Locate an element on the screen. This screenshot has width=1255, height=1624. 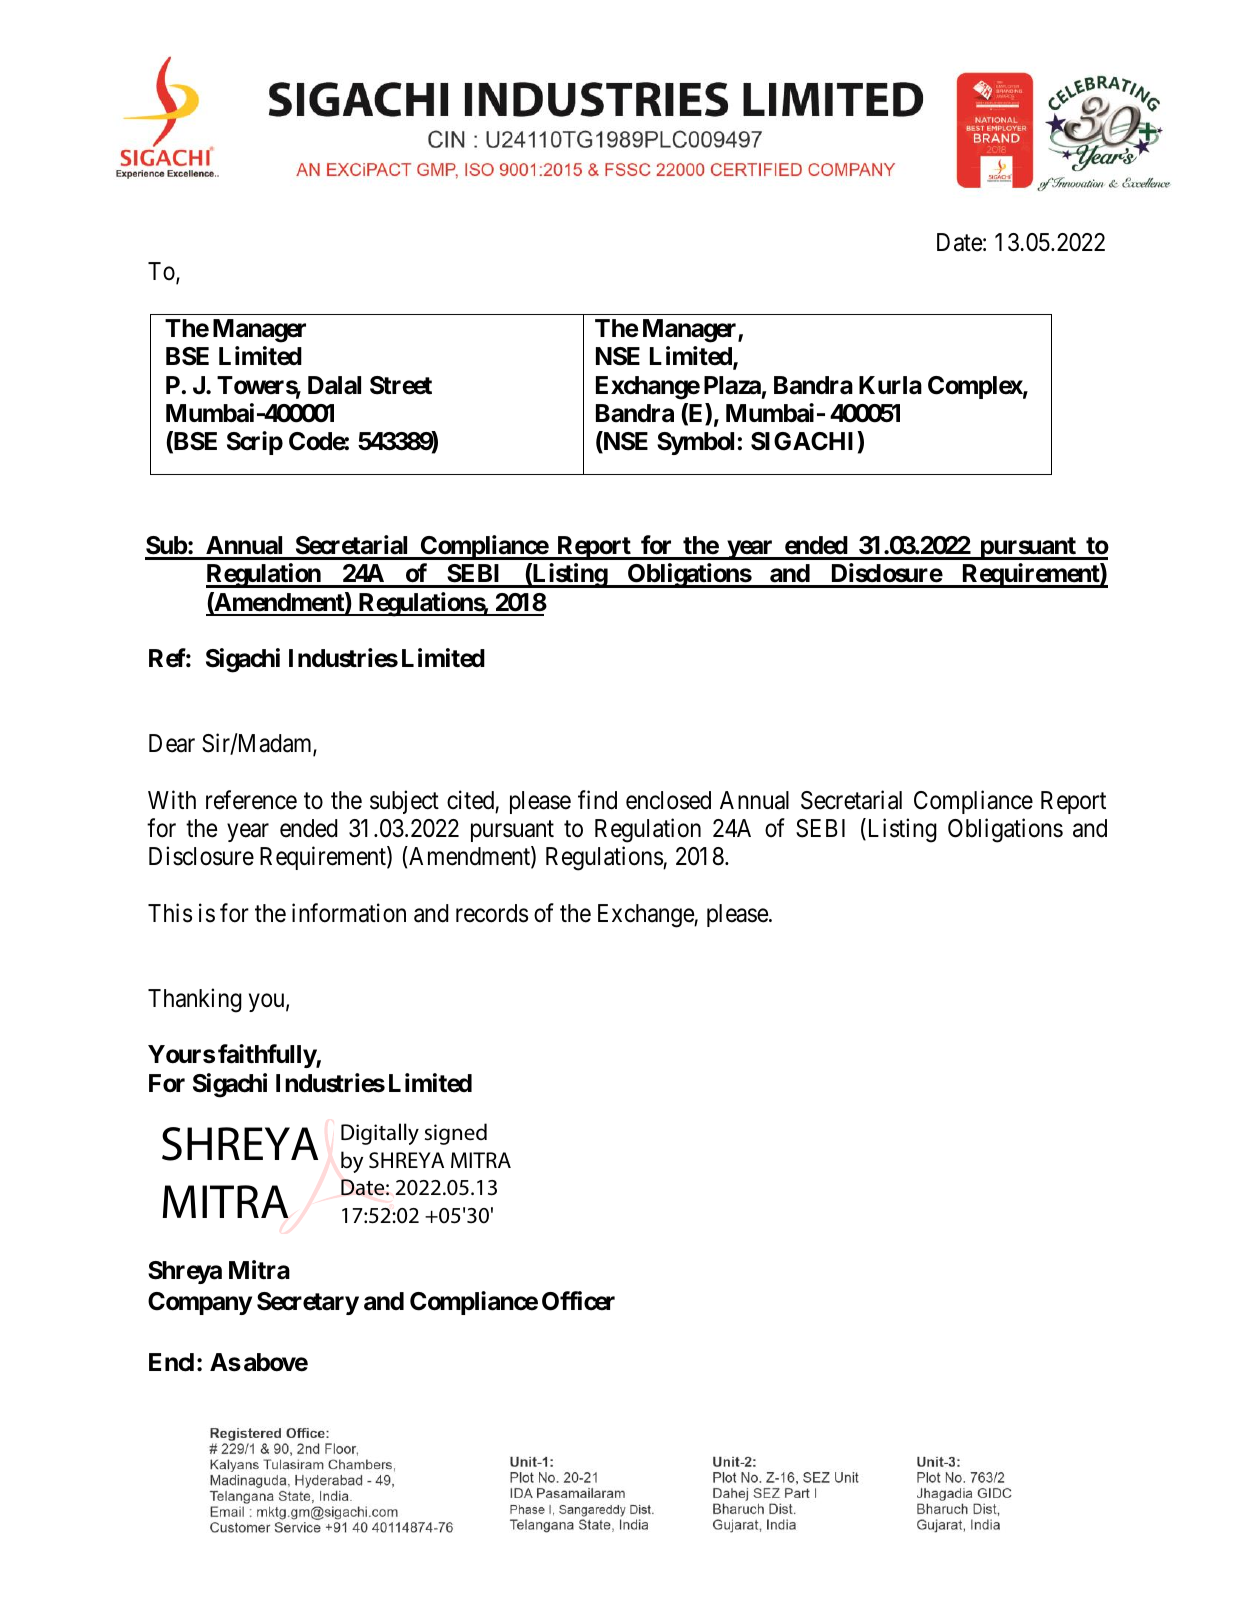
Secretary is located at coordinates (308, 1303).
